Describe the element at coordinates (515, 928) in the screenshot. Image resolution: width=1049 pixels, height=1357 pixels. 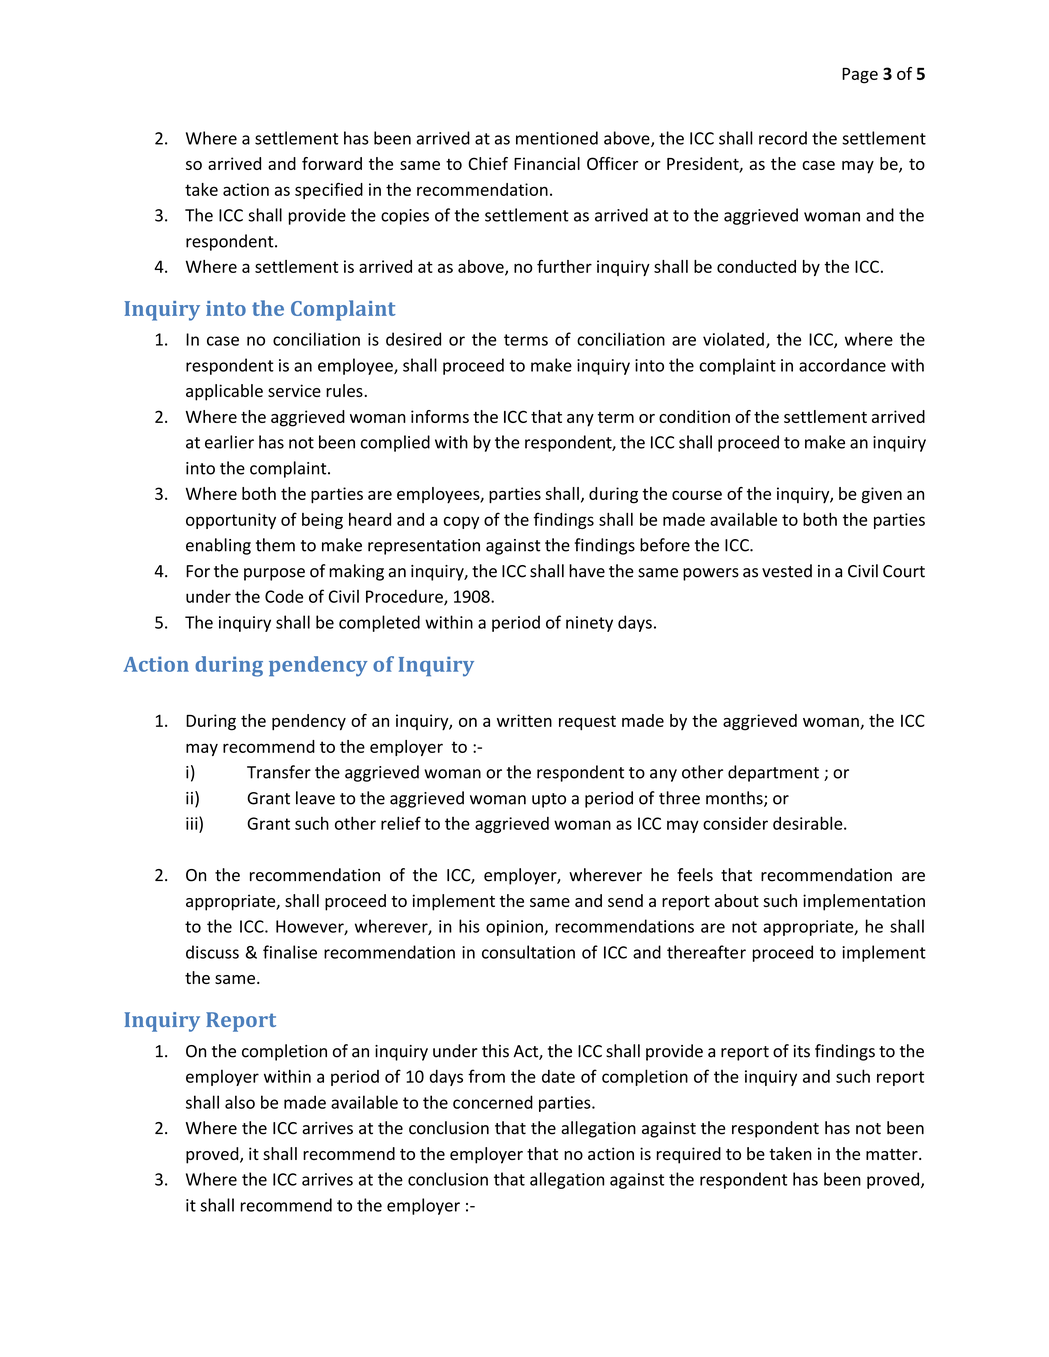
I see `opinion` at that location.
